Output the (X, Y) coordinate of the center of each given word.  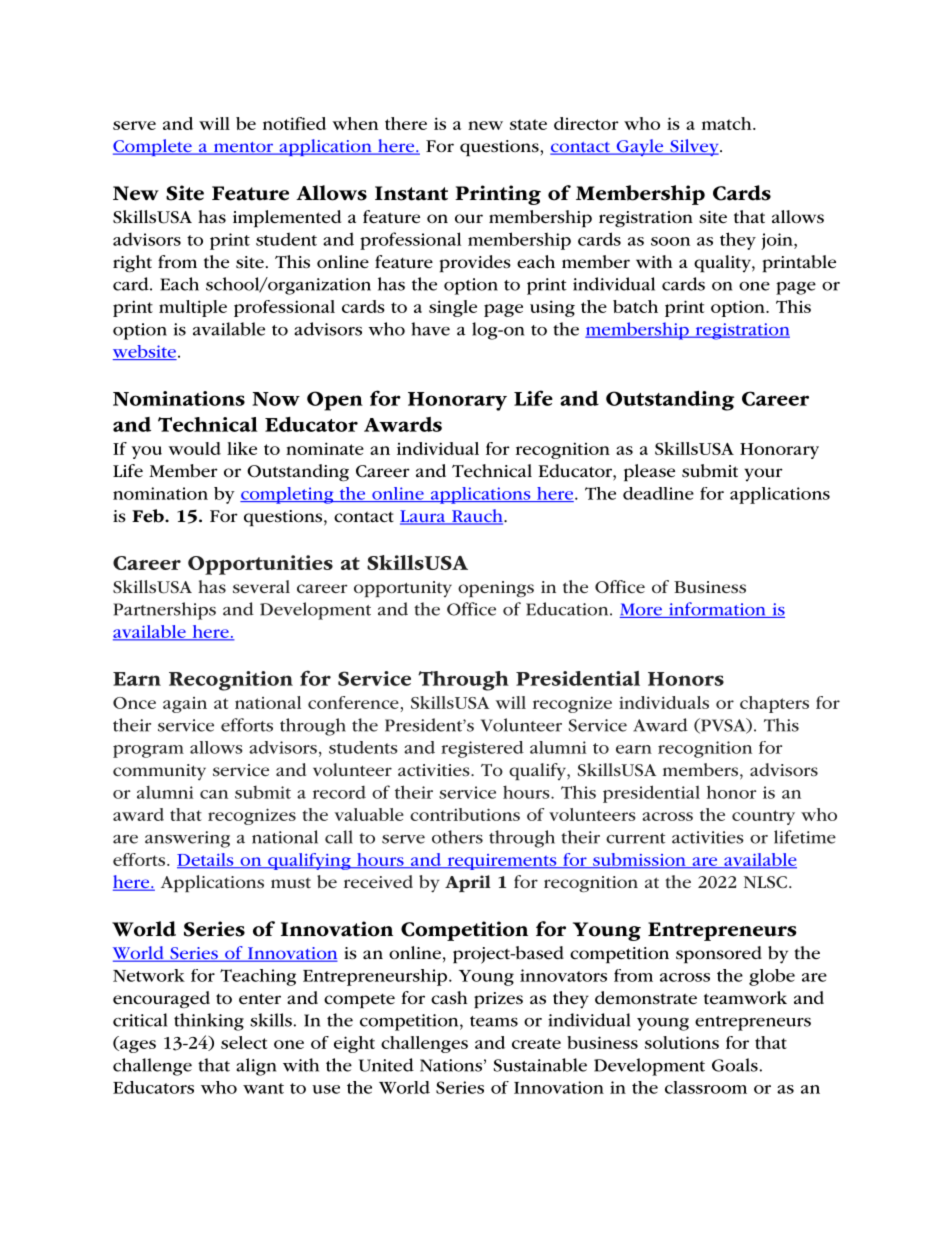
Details (206, 860)
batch (635, 306)
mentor (243, 148)
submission (639, 861)
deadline (658, 493)
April (468, 883)
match (728, 123)
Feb (149, 516)
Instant (411, 193)
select (244, 1042)
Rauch (477, 517)
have (430, 329)
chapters (774, 704)
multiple (193, 308)
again (185, 705)
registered (482, 749)
